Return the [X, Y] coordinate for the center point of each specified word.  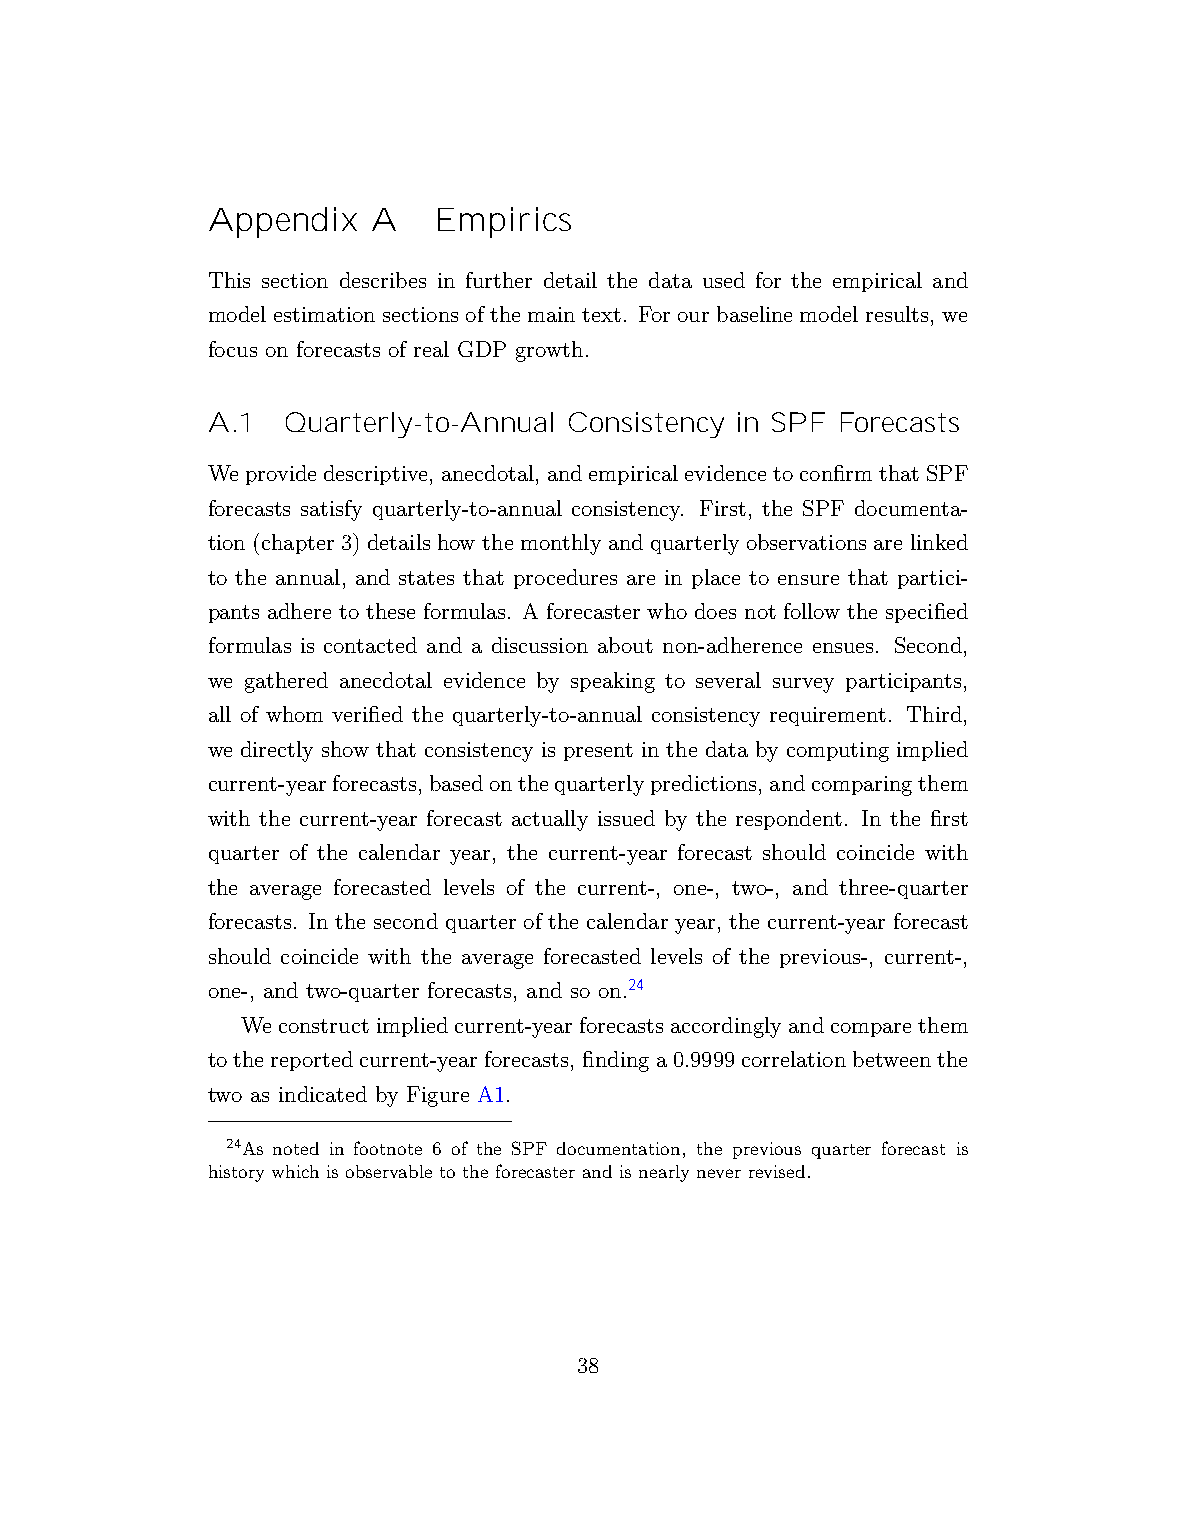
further [499, 280]
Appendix [283, 222]
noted [296, 1148]
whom [294, 714]
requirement [828, 716]
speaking [613, 682]
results [899, 314]
